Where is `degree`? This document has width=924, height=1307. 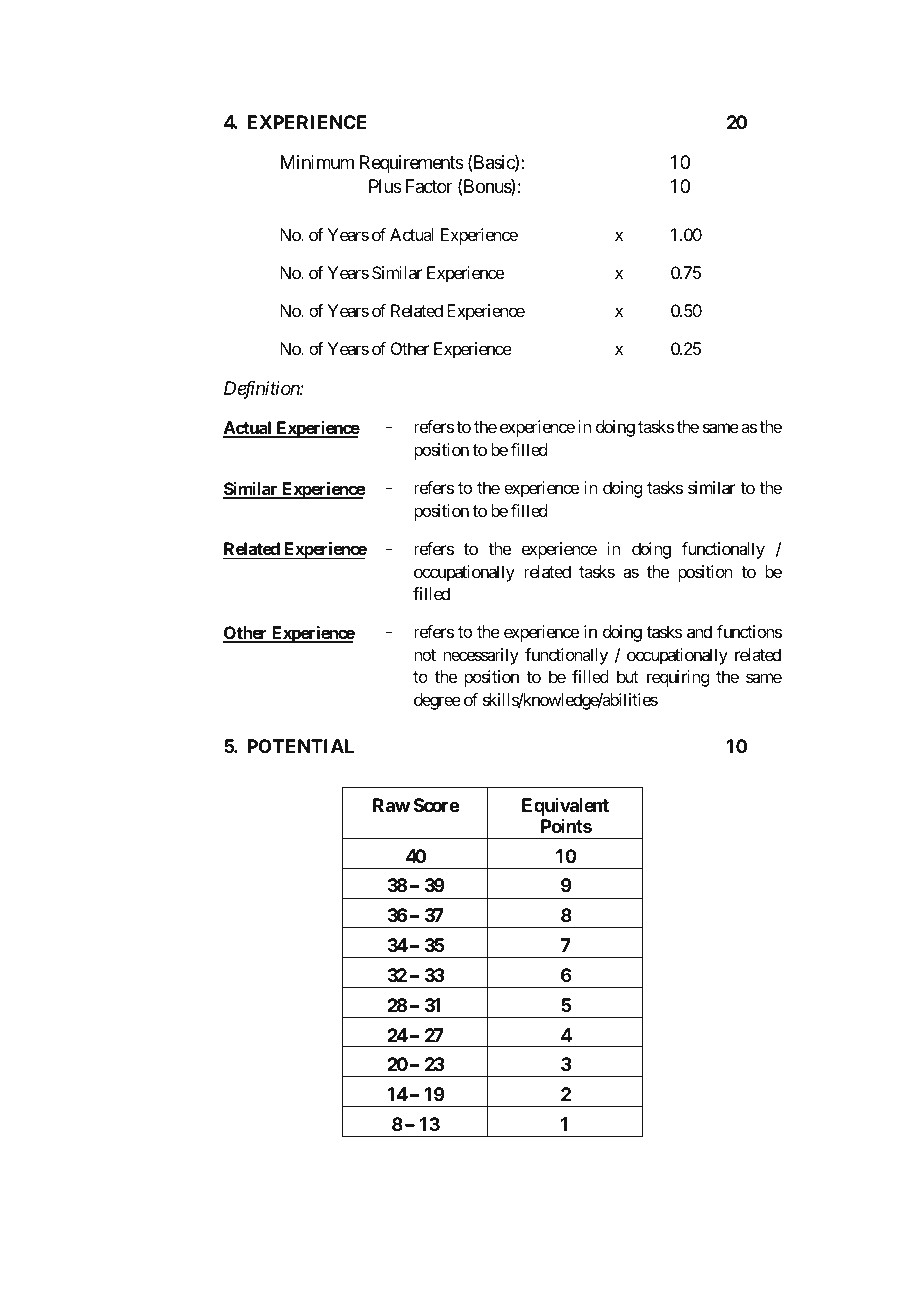 degree is located at coordinates (437, 701).
